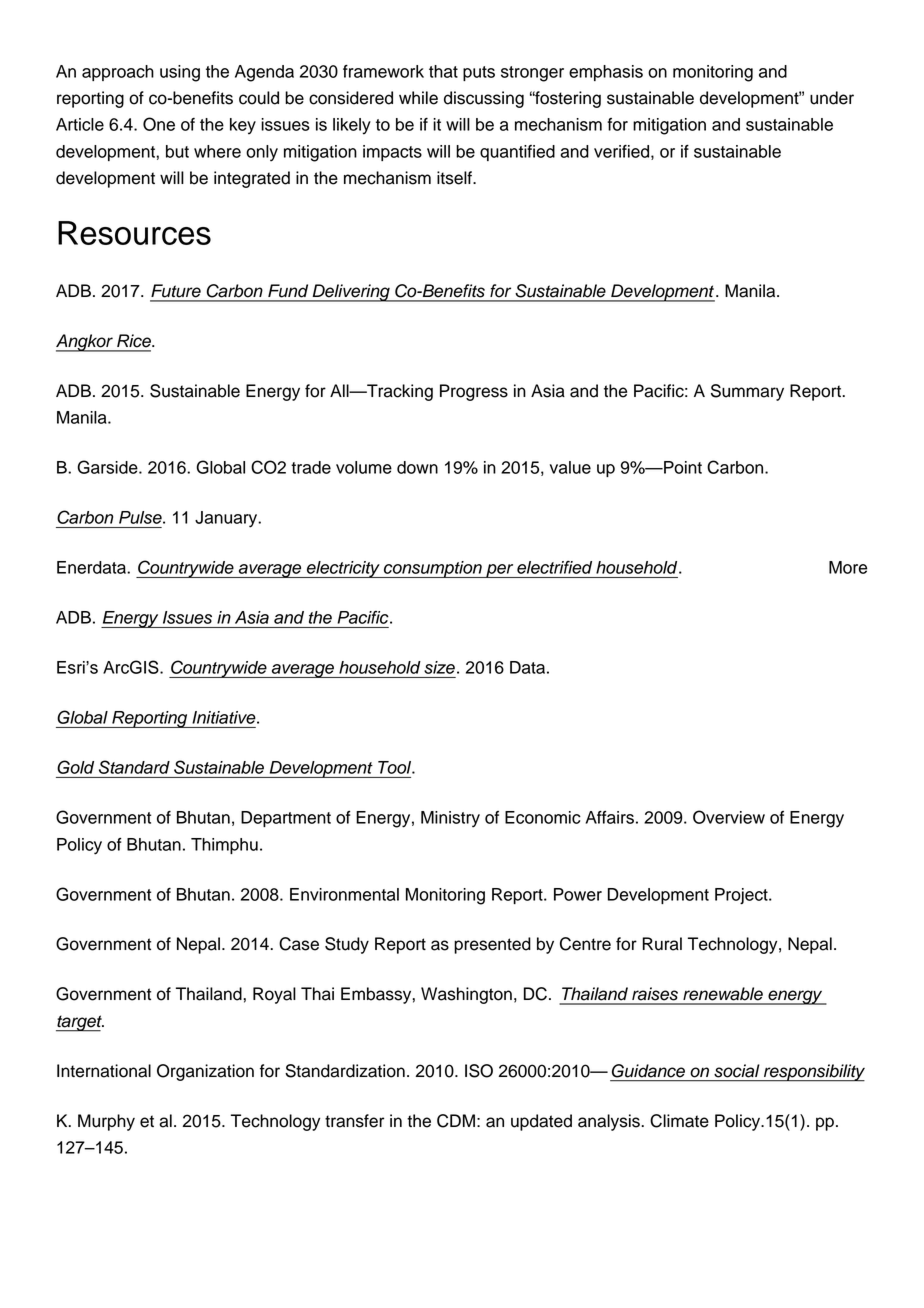 Image resolution: width=924 pixels, height=1308 pixels. I want to click on Organization, so click(205, 1072).
